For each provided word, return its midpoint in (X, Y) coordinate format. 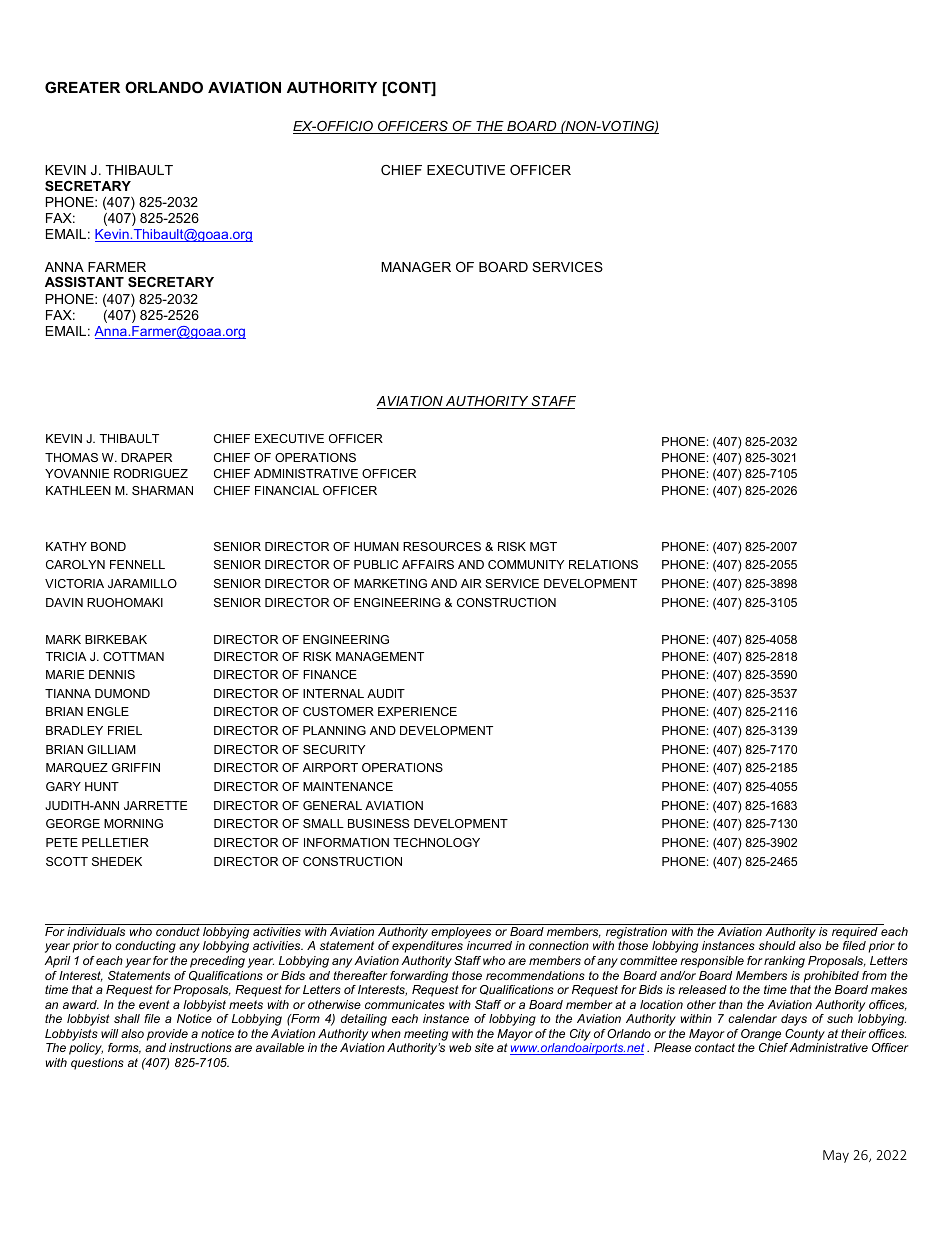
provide (167, 1035)
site (484, 1047)
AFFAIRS (428, 564)
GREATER (82, 87)
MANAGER (416, 267)
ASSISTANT (84, 282)
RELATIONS (603, 564)
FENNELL (137, 564)
